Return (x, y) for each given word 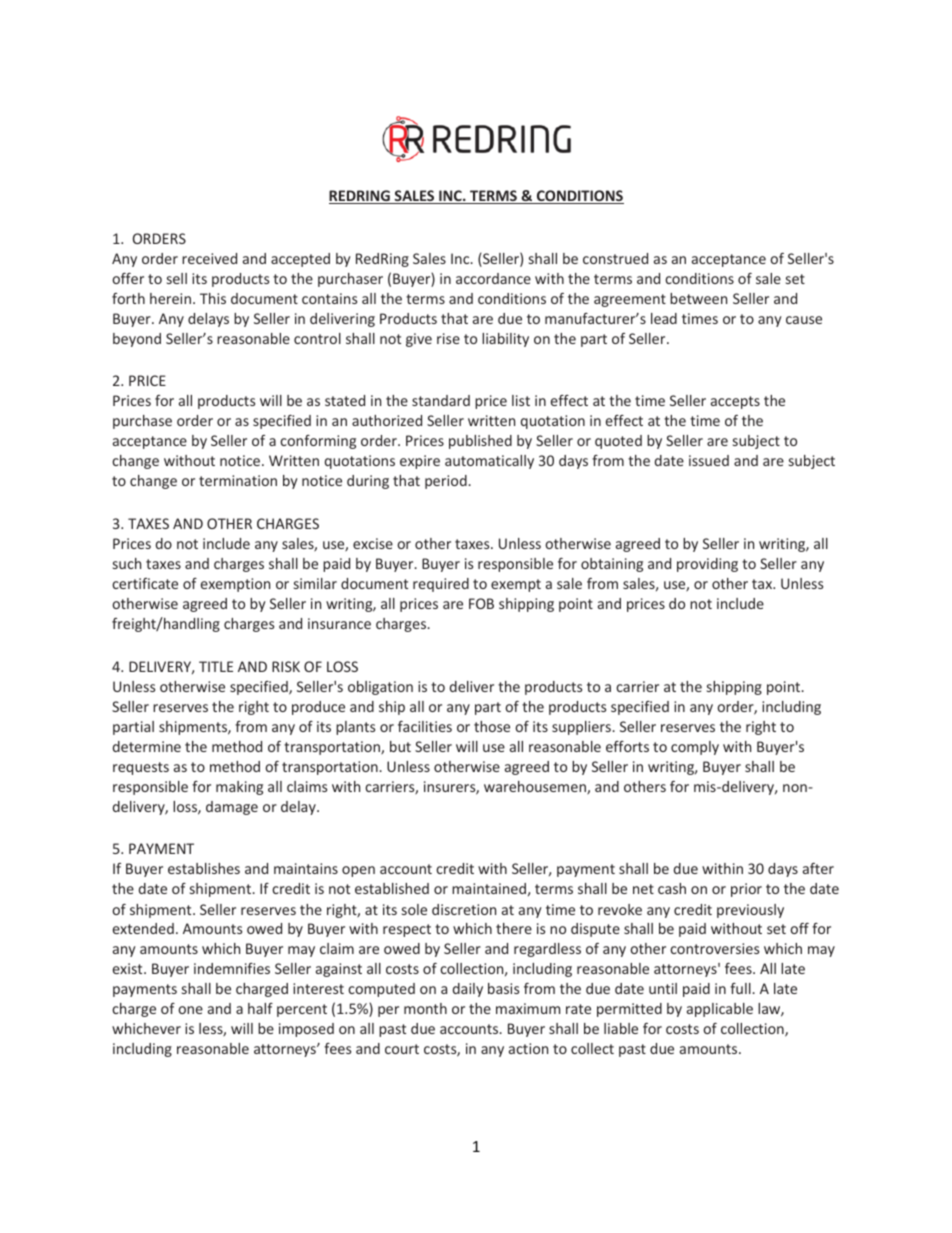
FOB (481, 603)
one (190, 1010)
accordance (493, 278)
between (698, 298)
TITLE (216, 666)
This (213, 298)
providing (707, 565)
